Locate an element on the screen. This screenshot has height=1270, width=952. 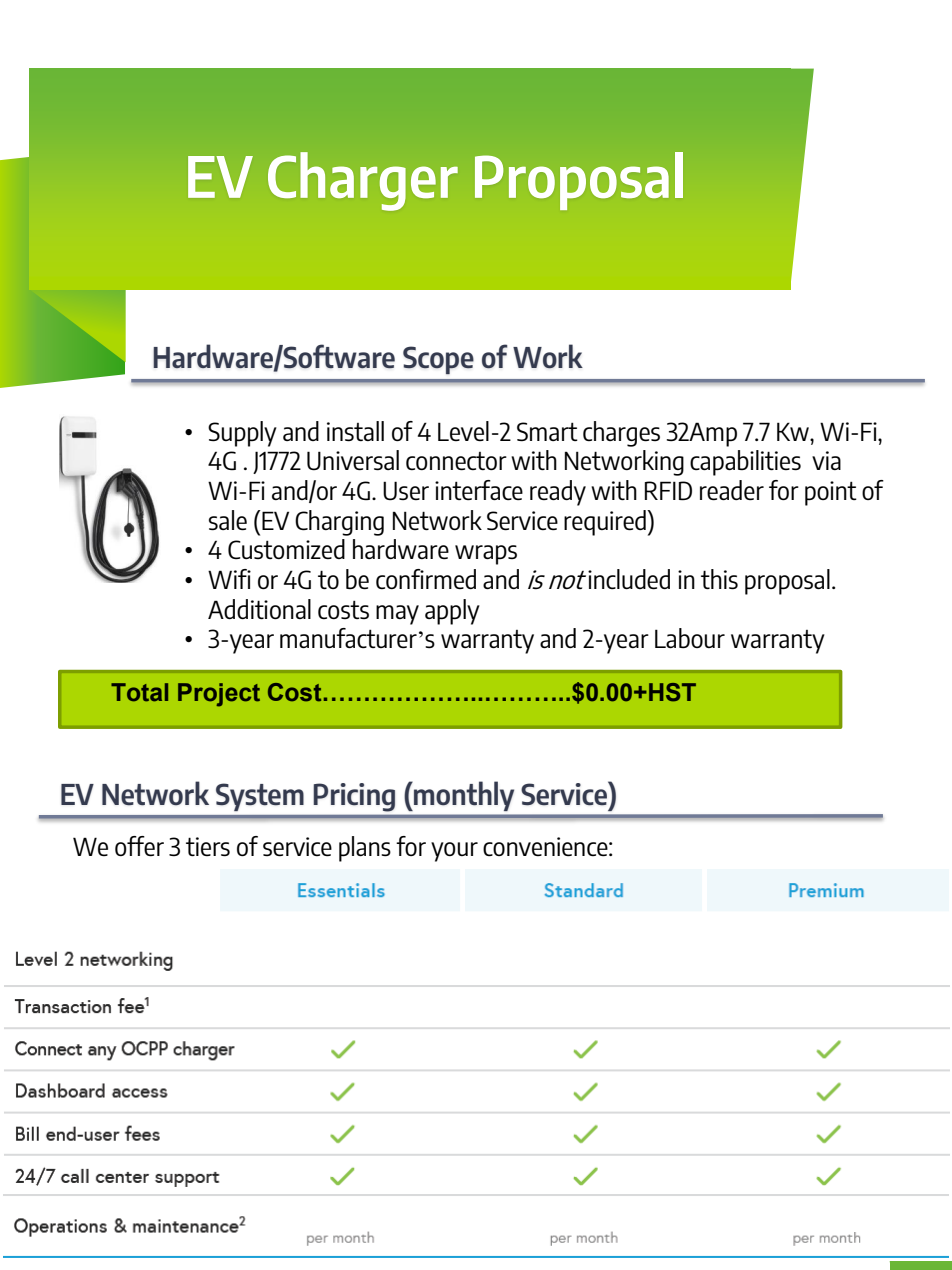
Project is located at coordinates (219, 695).
